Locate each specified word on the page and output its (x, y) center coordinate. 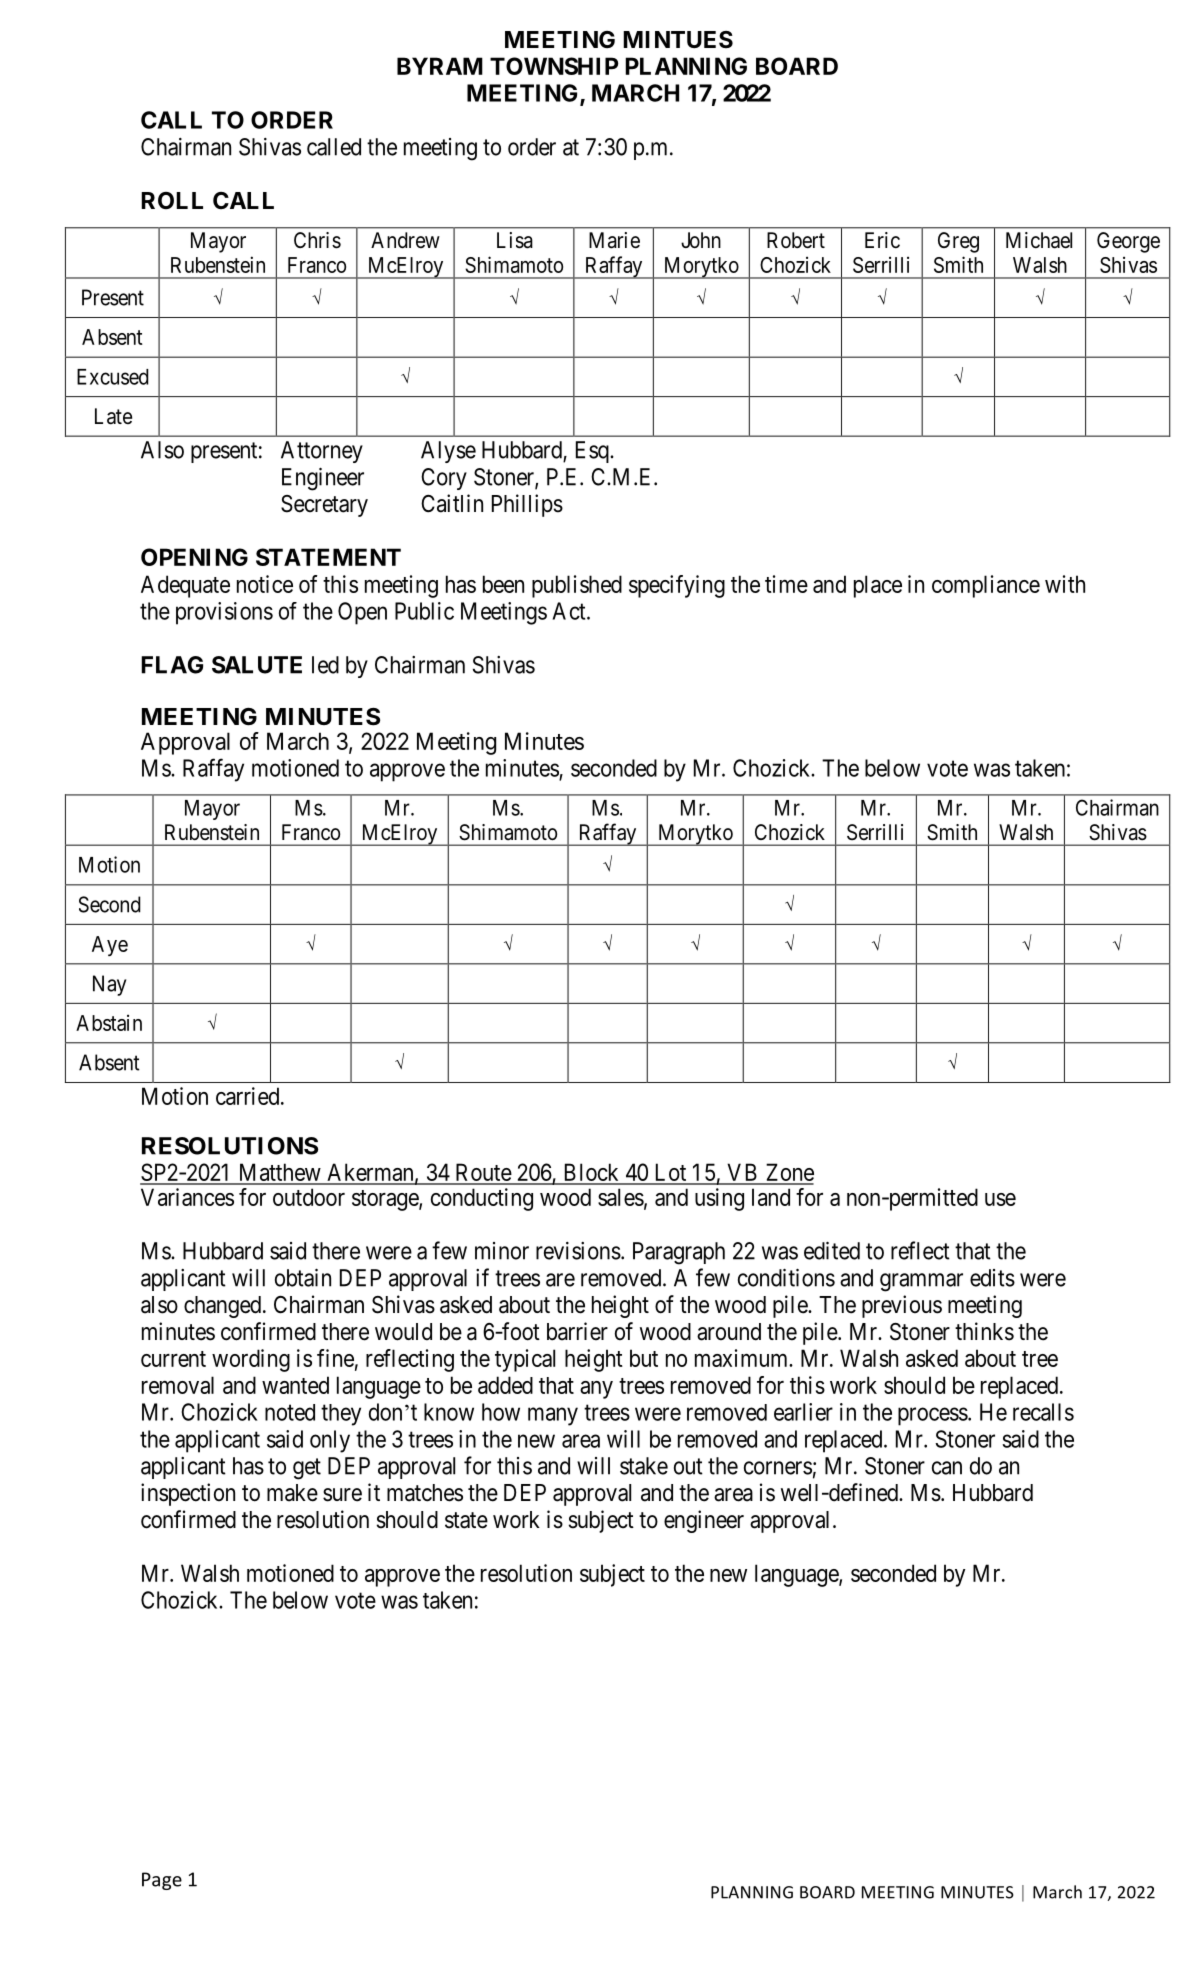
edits (992, 1278)
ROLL (172, 201)
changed (222, 1307)
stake (644, 1466)
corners (778, 1468)
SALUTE (257, 665)
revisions (578, 1251)
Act (570, 611)
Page (162, 1881)
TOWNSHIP (554, 66)
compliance (986, 586)
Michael (1039, 240)
